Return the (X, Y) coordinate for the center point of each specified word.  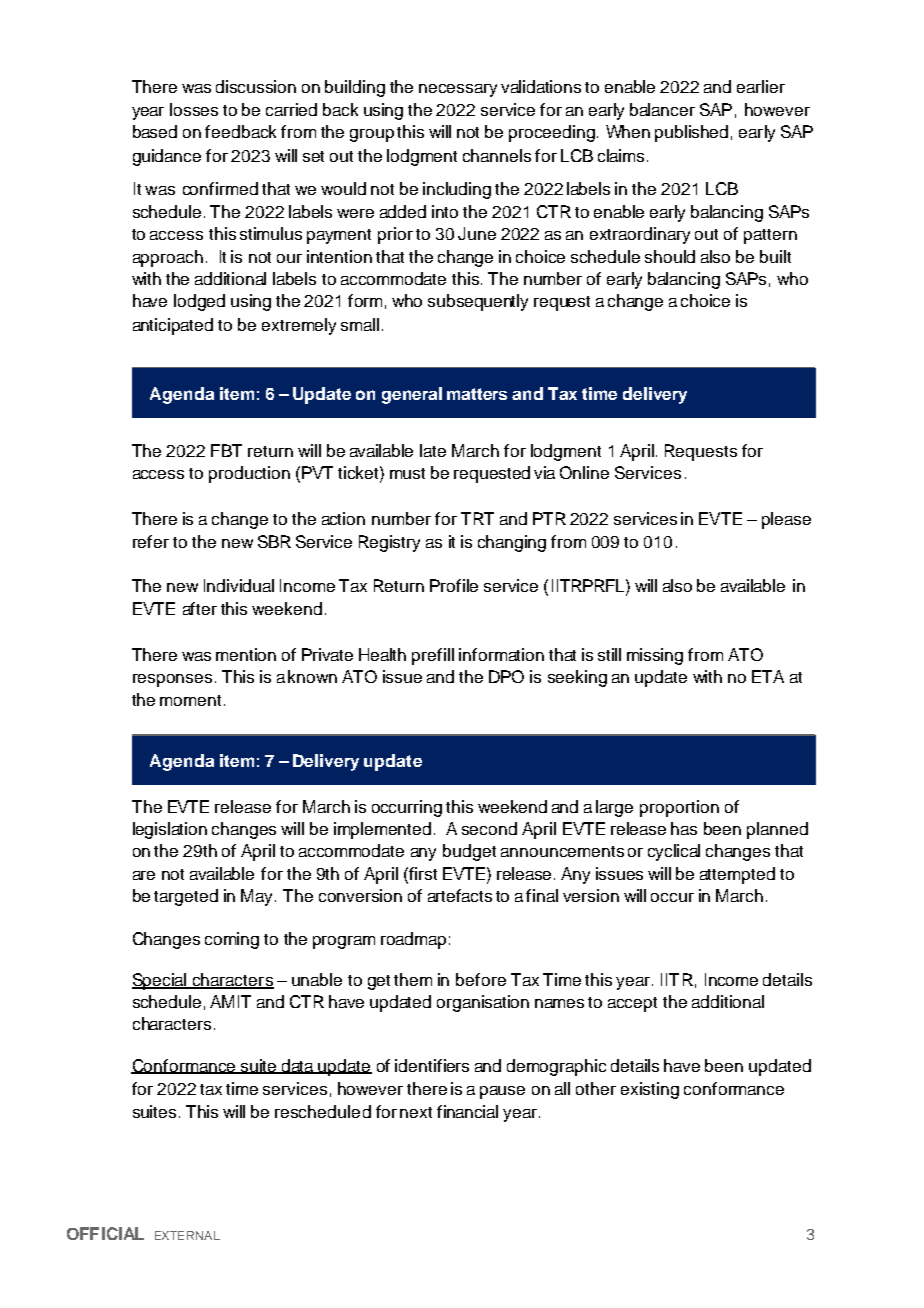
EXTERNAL (187, 1235)
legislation (170, 830)
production (249, 474)
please (786, 520)
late (433, 450)
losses (194, 109)
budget (469, 852)
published (691, 133)
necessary (458, 90)
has (684, 828)
